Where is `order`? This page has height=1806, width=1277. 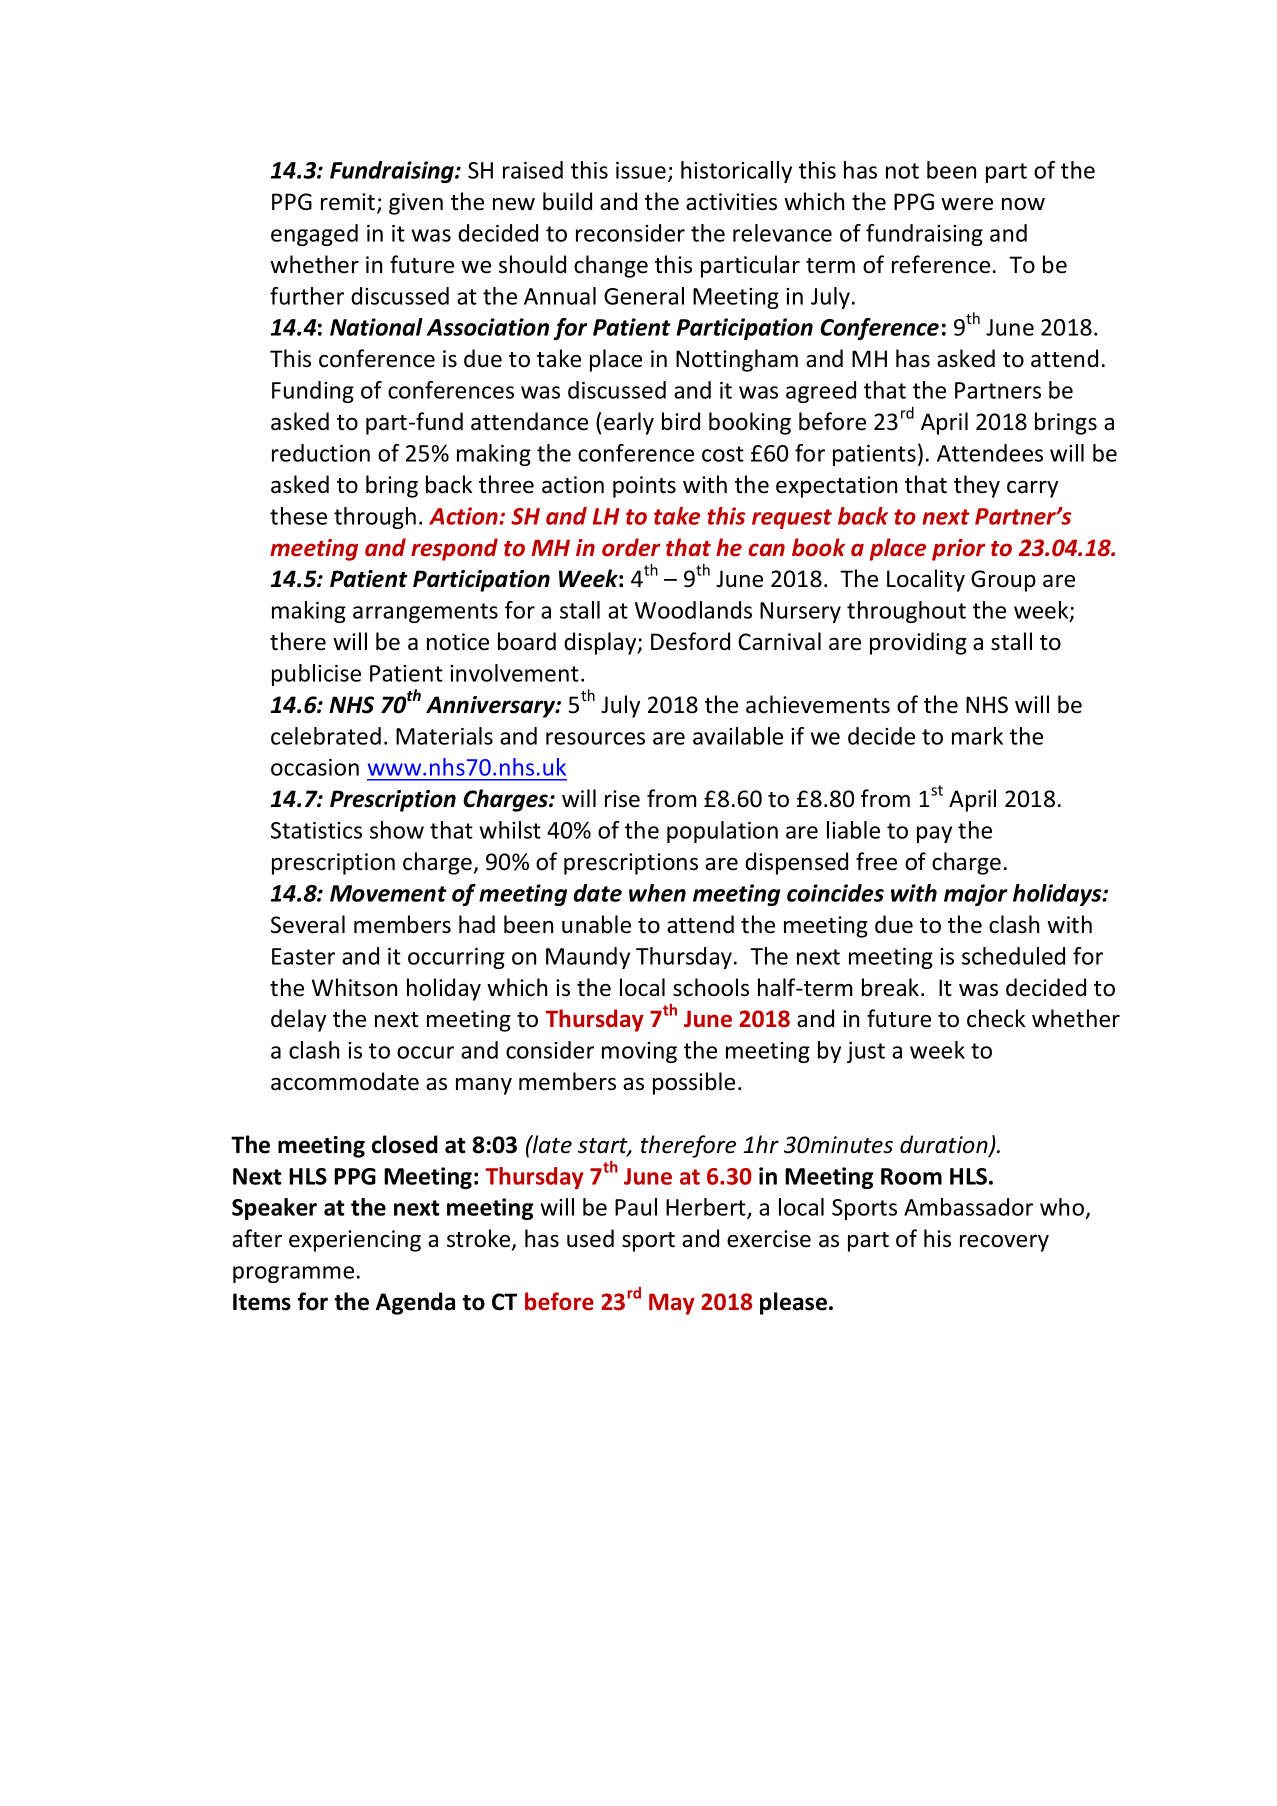 order is located at coordinates (631, 547).
